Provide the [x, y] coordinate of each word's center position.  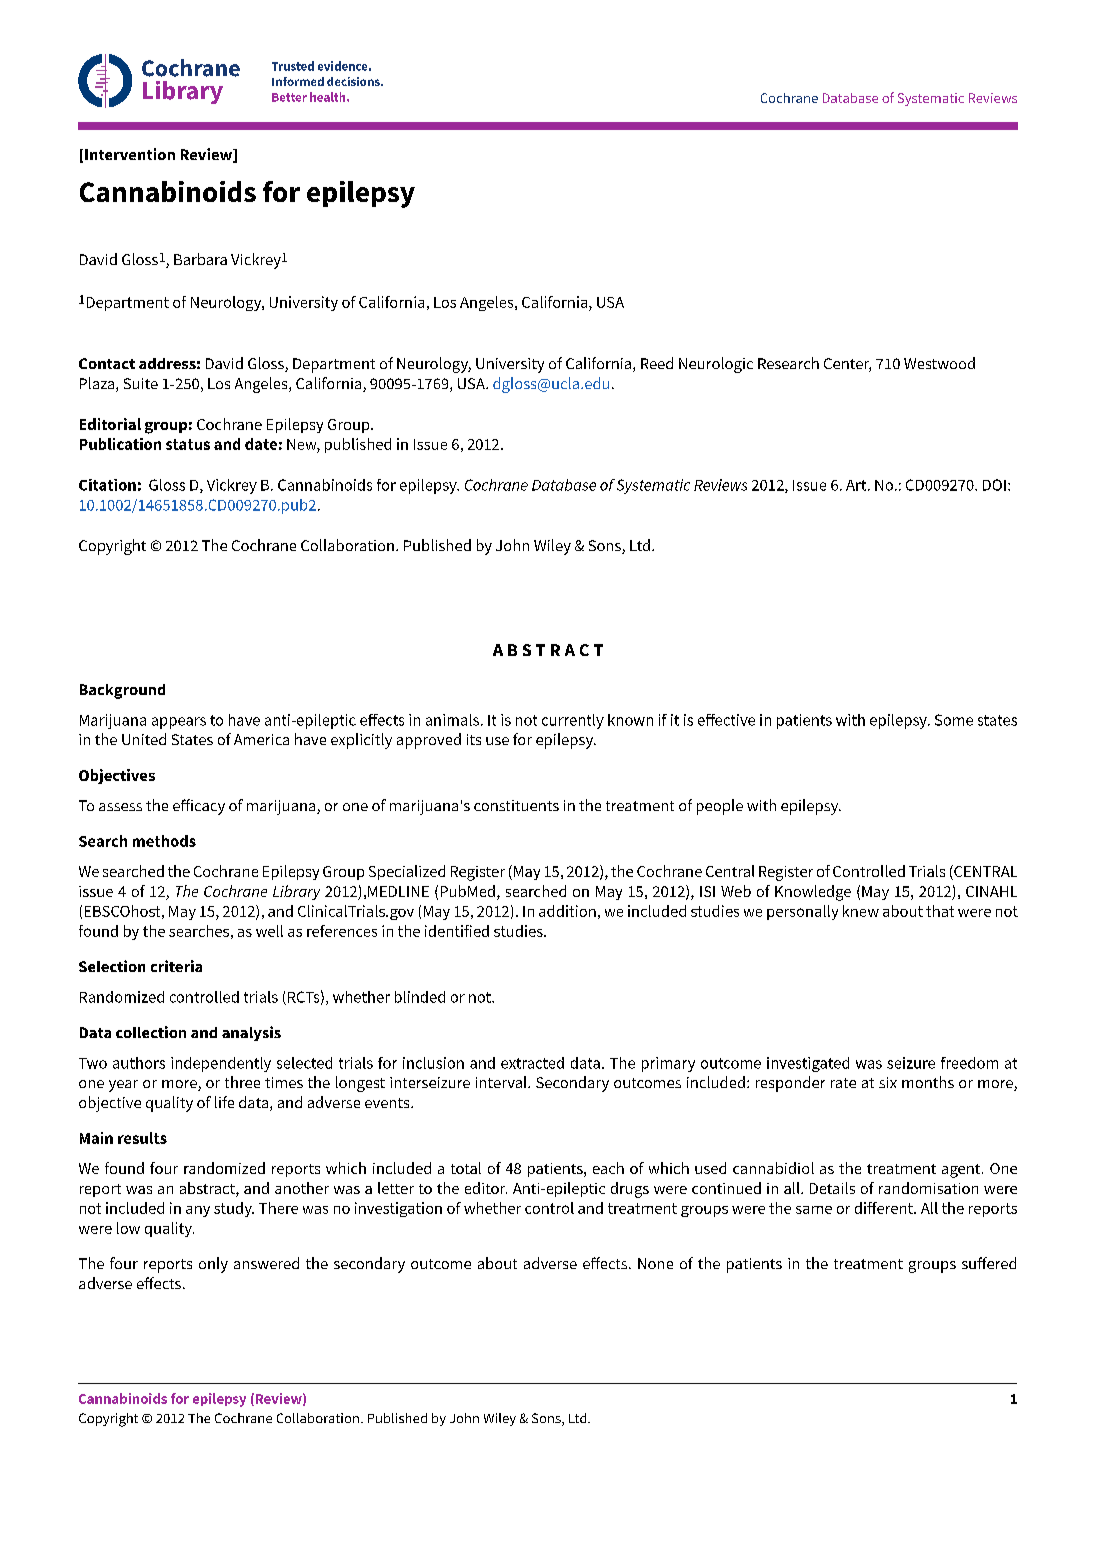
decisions [354, 81]
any [198, 1211]
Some [954, 720]
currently [573, 721]
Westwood [939, 363]
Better [289, 97]
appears [179, 723]
